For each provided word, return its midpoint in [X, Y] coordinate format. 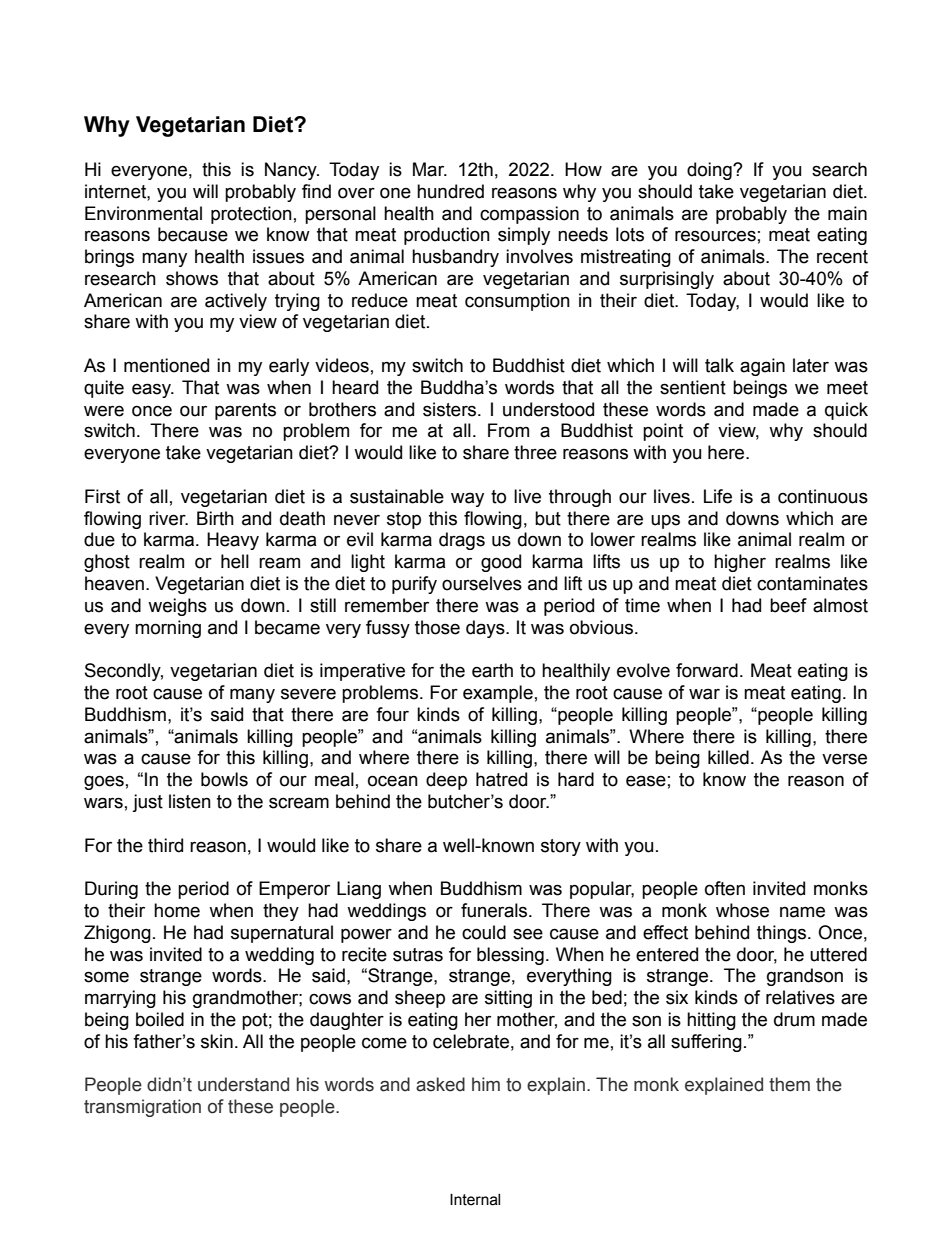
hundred [450, 191]
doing [710, 171]
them [789, 1084]
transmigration [142, 1108]
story [561, 847]
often [725, 888]
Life [718, 496]
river [168, 518]
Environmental [143, 213]
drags [462, 541]
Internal [475, 1199]
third [165, 845]
